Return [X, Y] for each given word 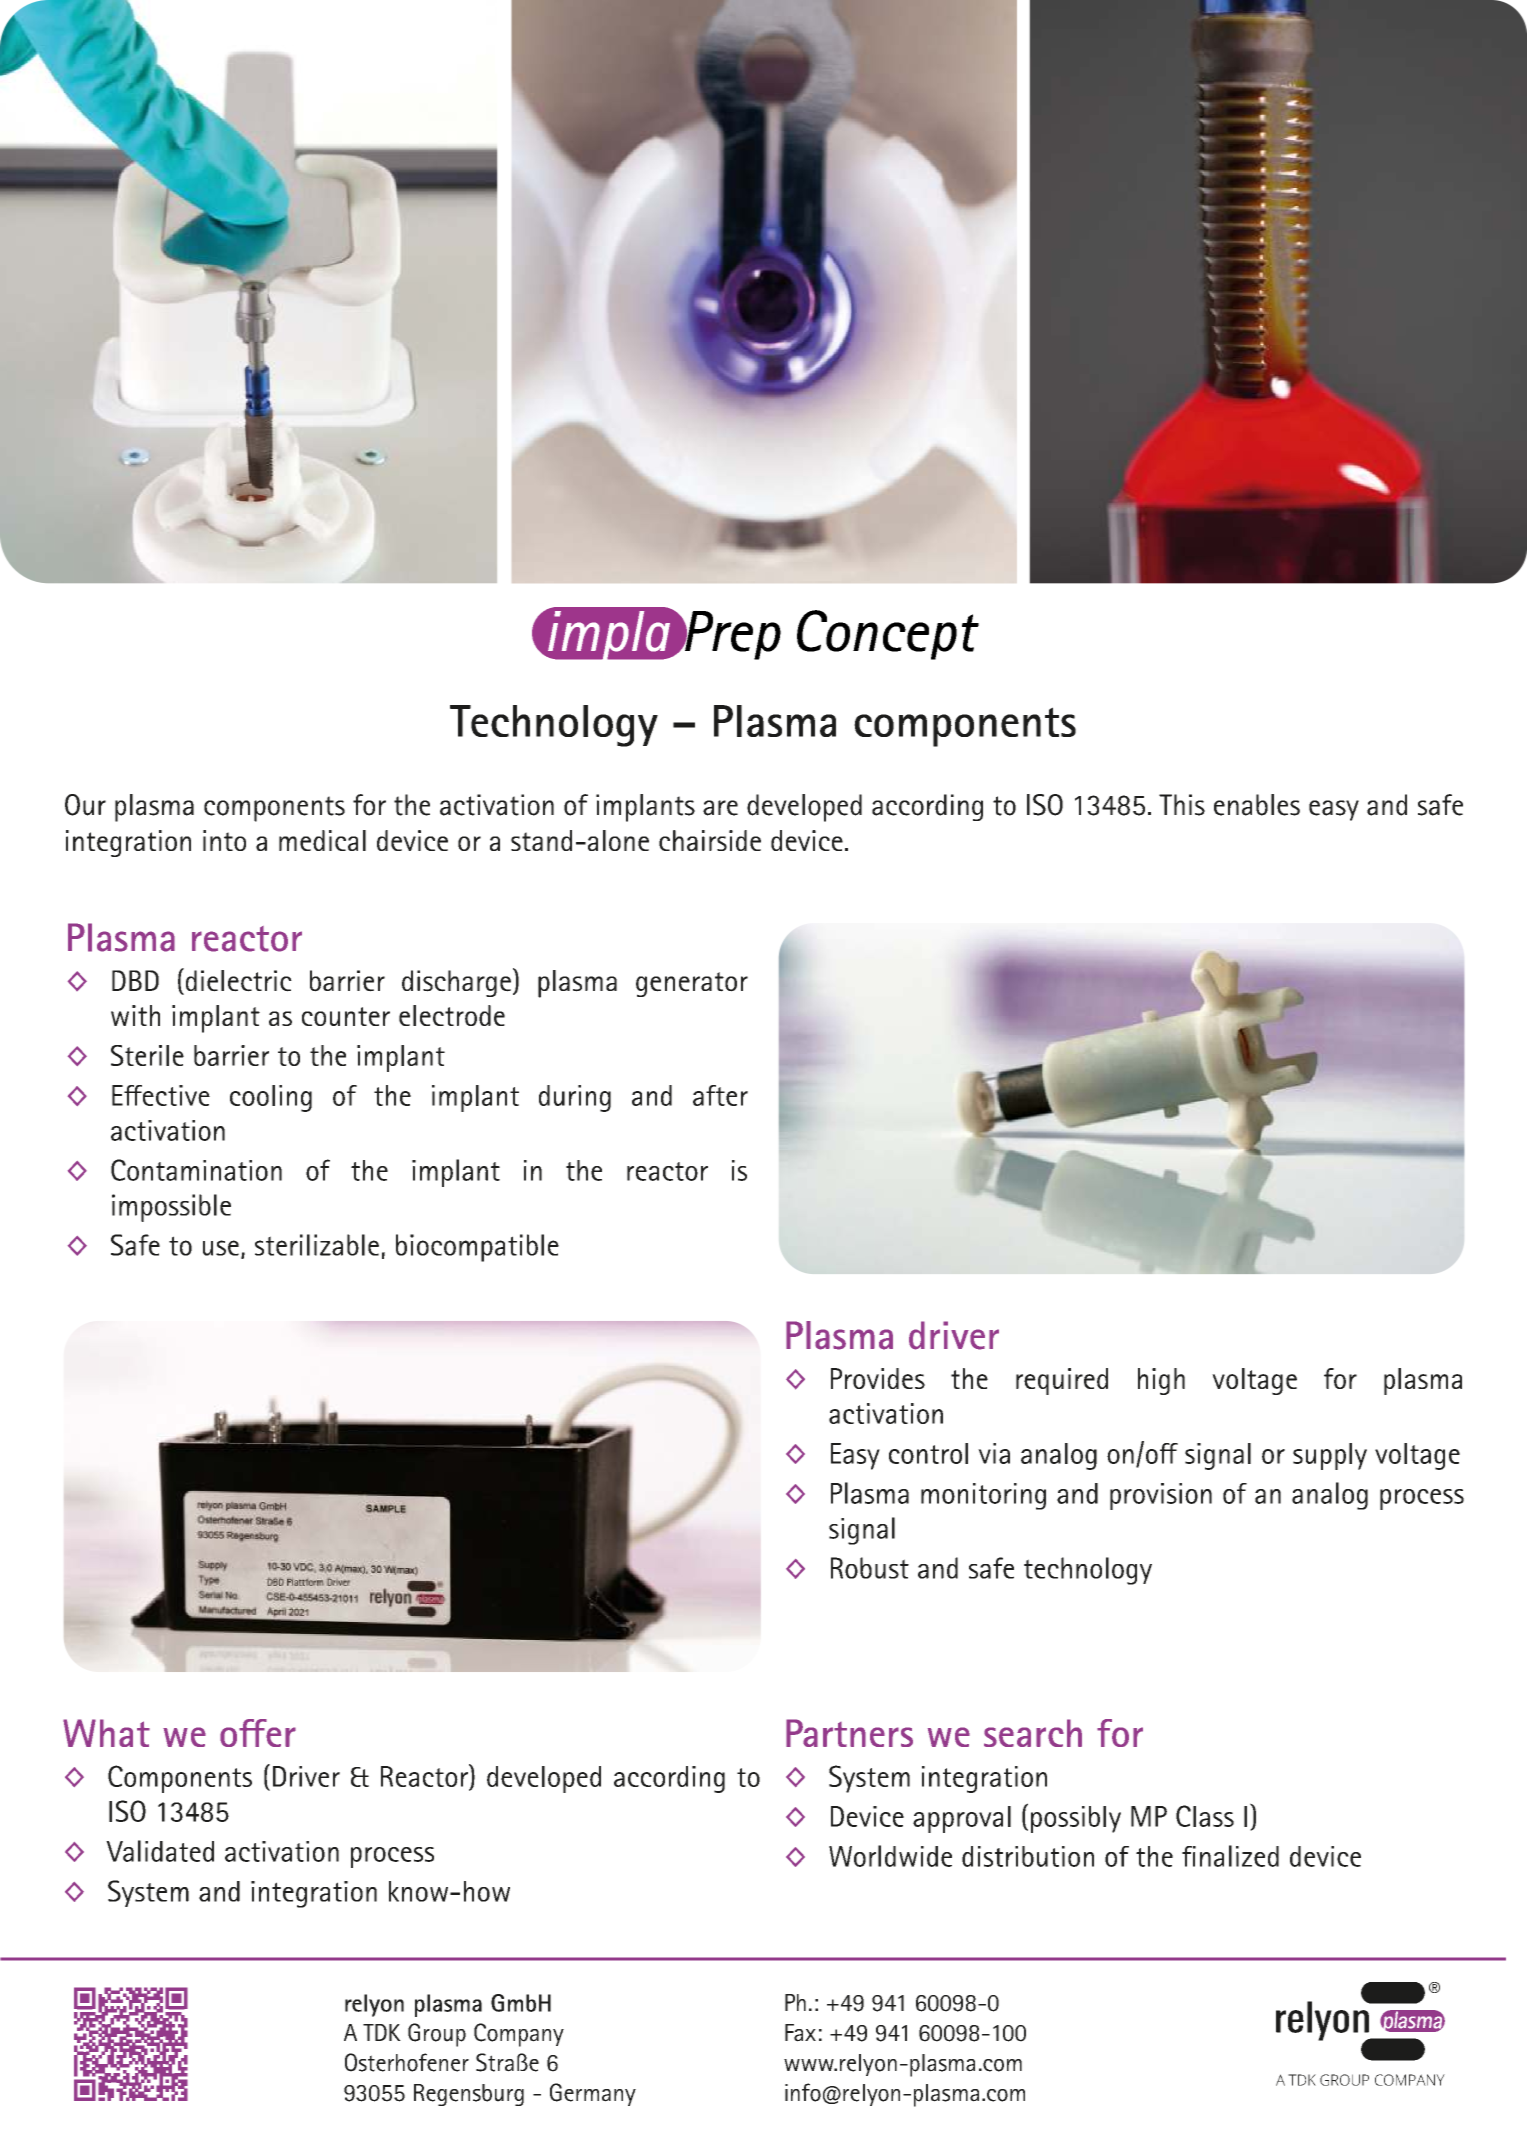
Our [85, 805]
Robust [870, 1568]
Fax [800, 2033]
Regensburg [469, 2095]
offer [258, 1733]
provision [1161, 1496]
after [720, 1095]
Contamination [196, 1170]
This [1182, 805]
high [1161, 1381]
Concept [888, 635]
